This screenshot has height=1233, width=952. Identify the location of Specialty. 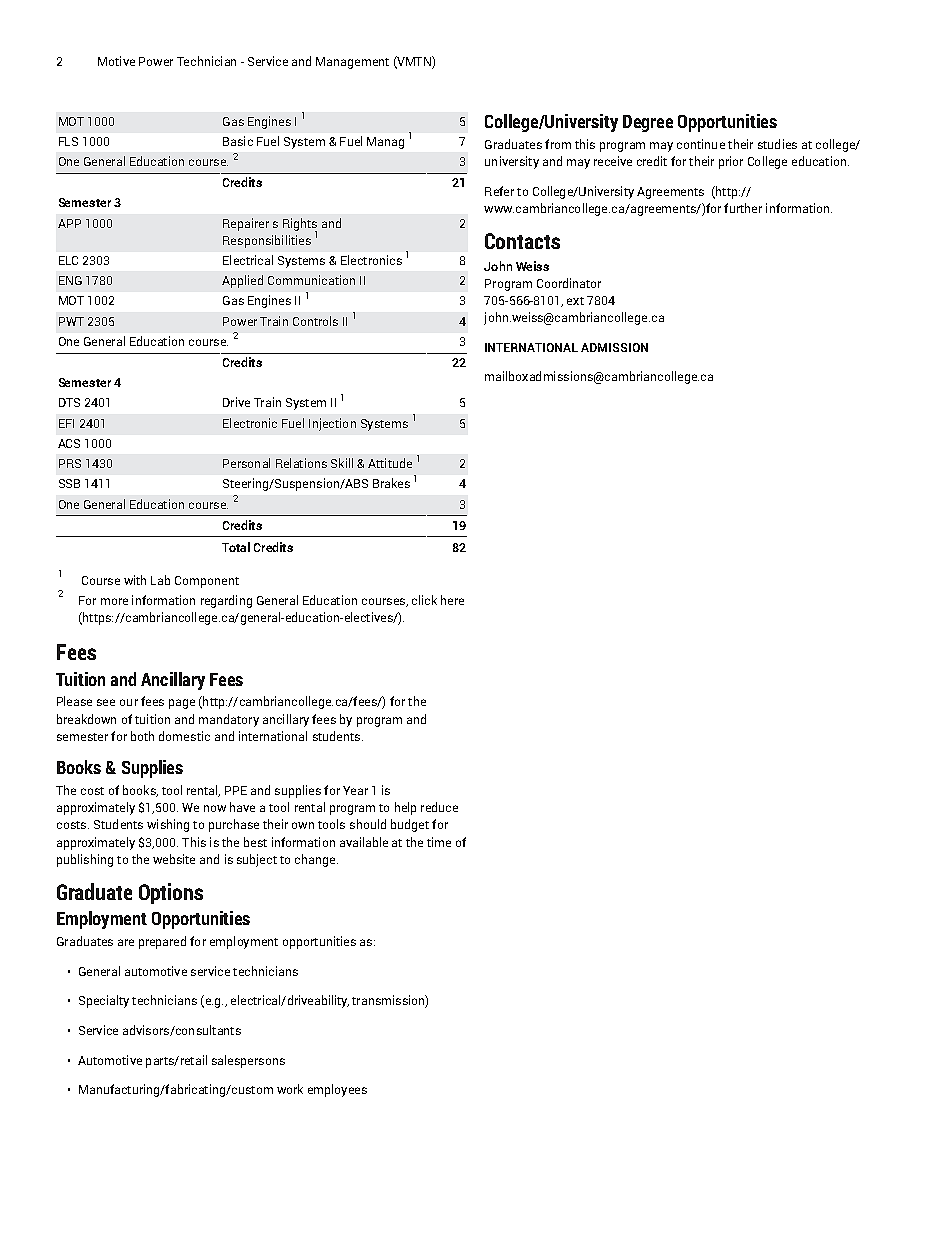
(104, 1001).
